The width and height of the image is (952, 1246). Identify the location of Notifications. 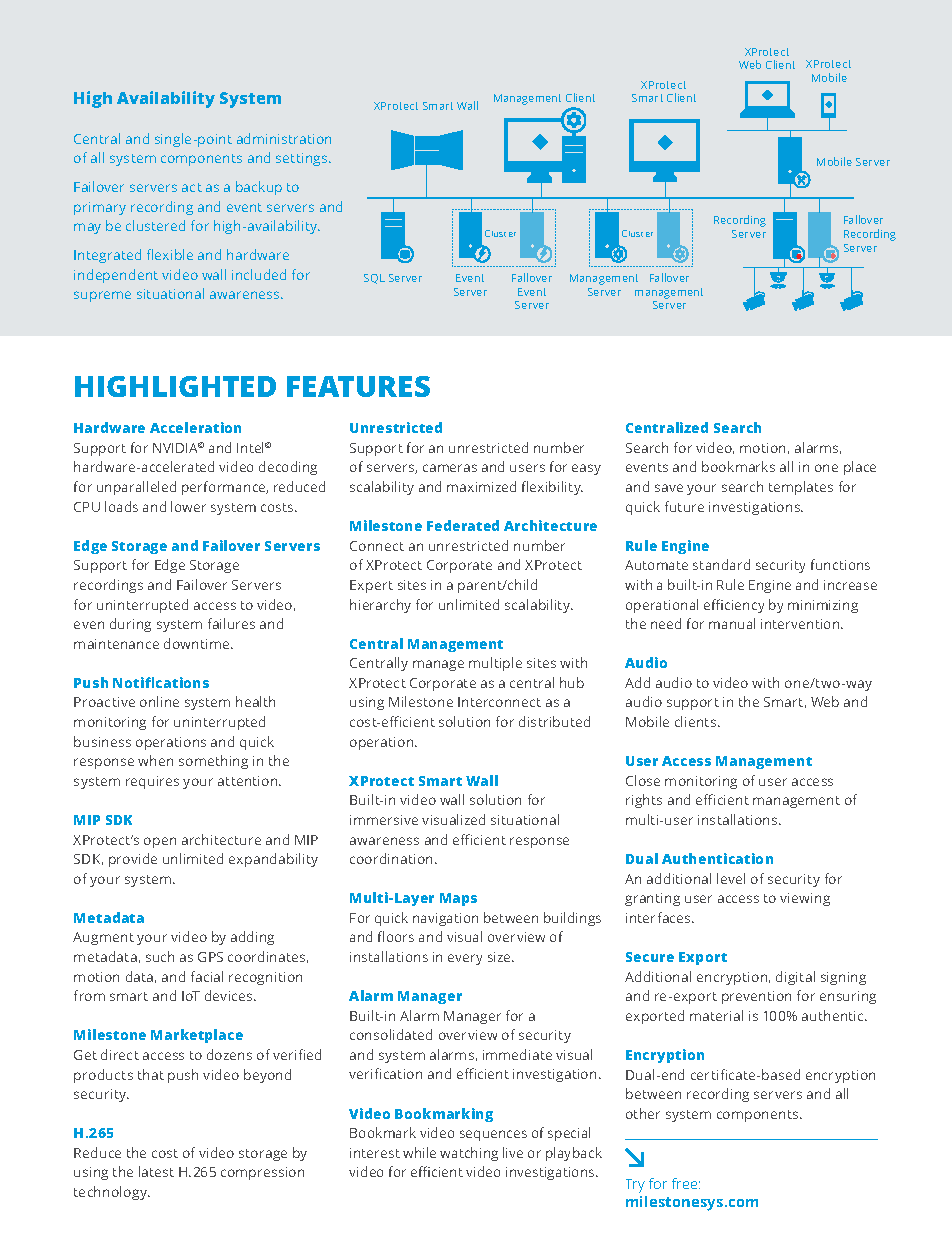
(161, 682).
